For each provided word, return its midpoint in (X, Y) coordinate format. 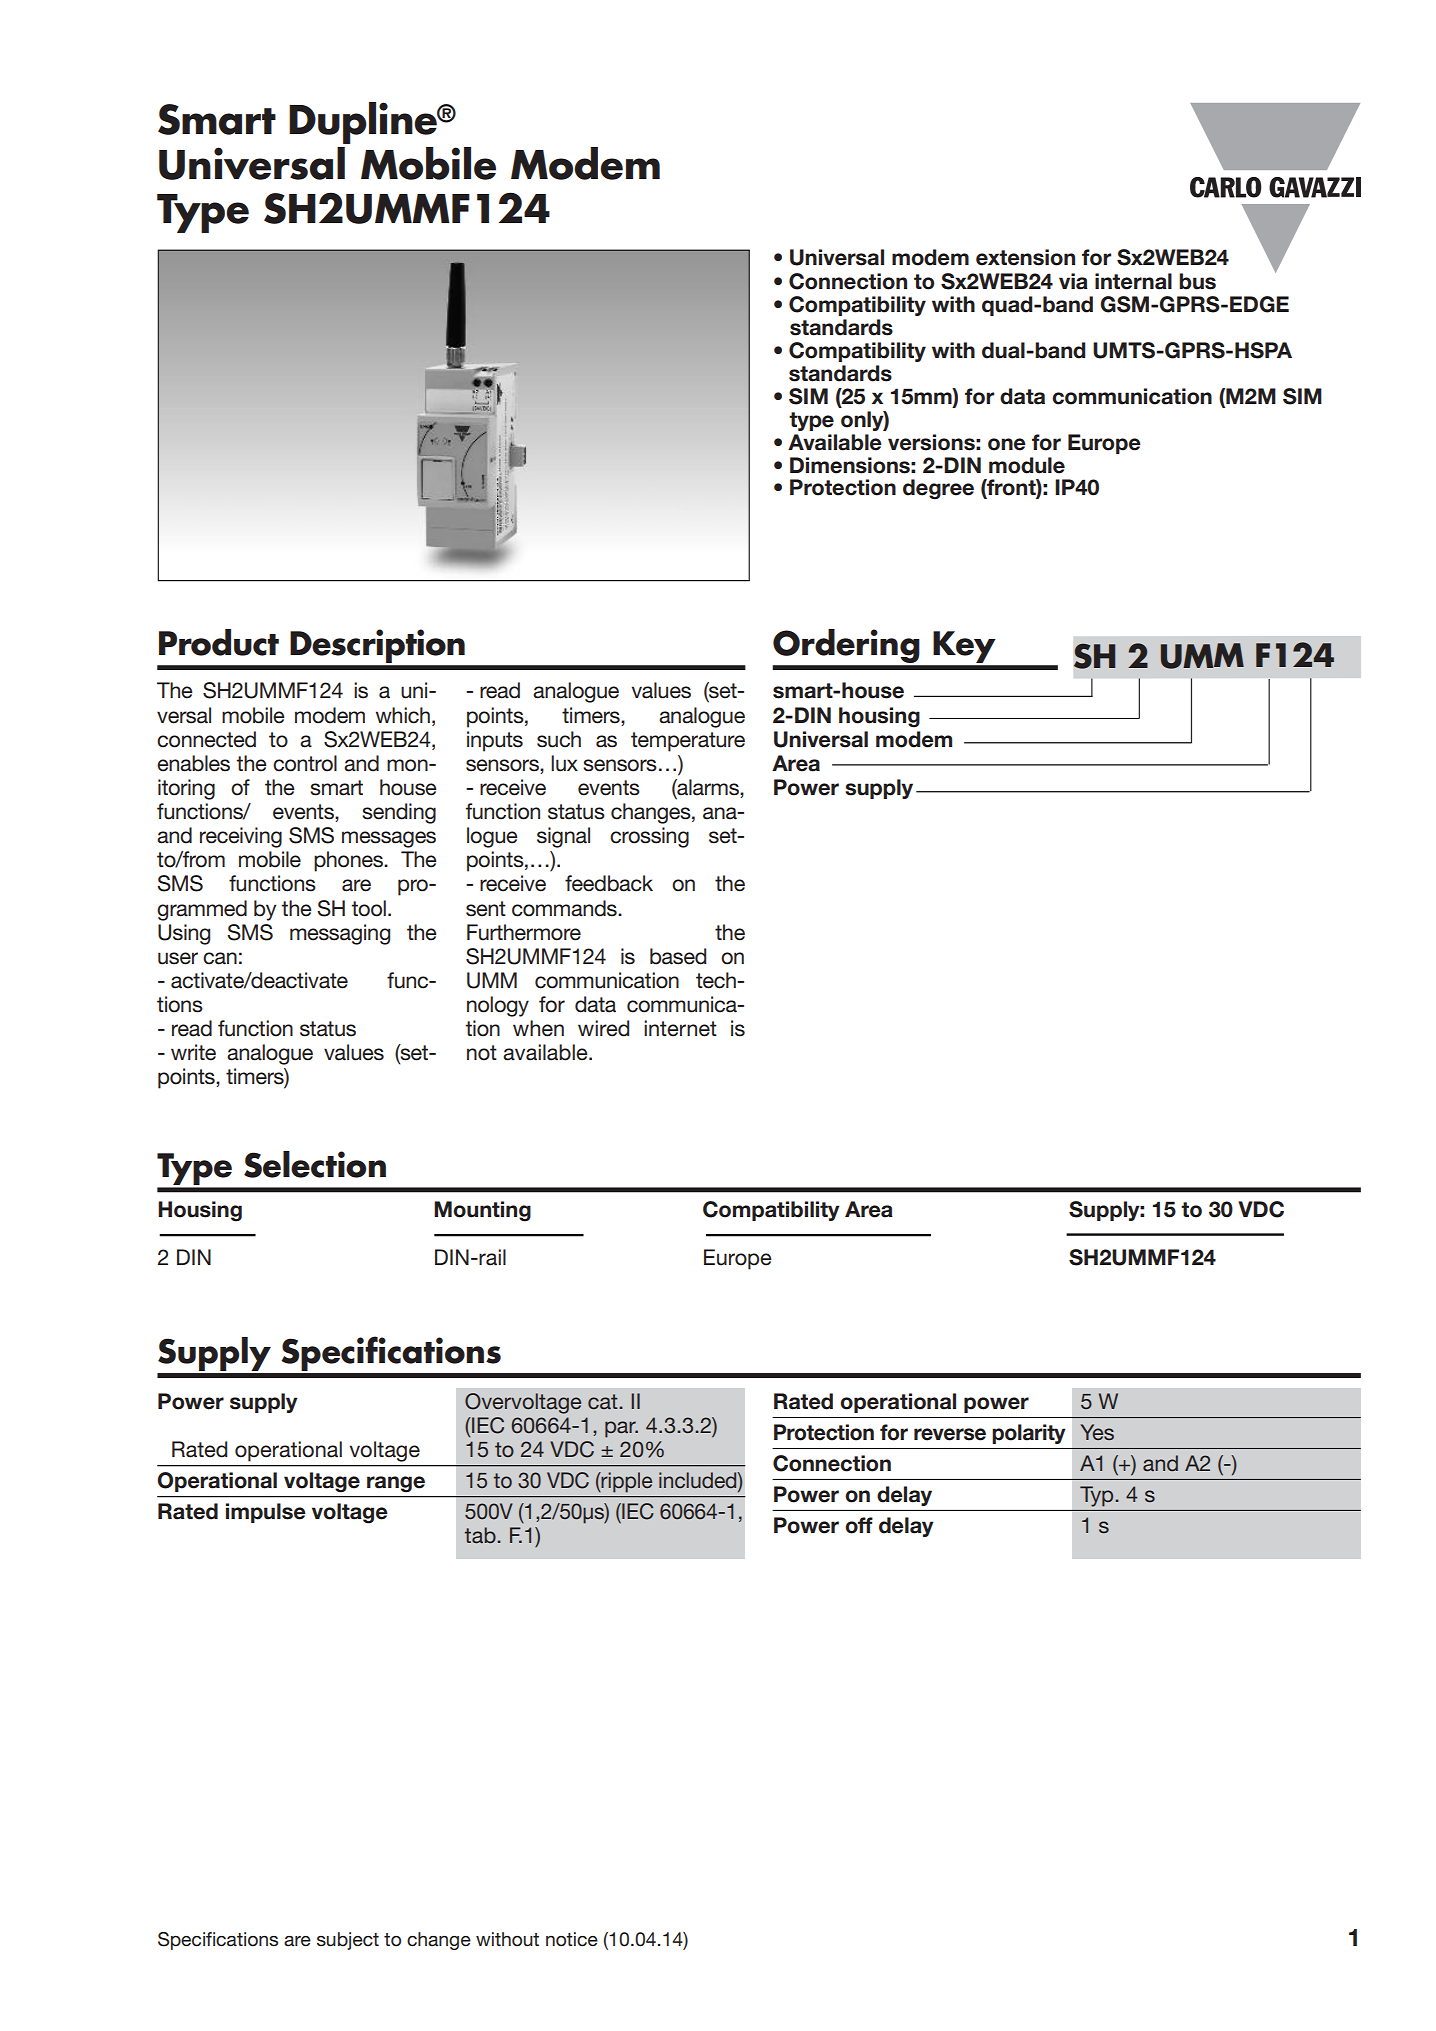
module (1027, 465)
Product (219, 642)
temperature (688, 742)
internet (680, 1028)
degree (938, 489)
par (621, 1429)
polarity (1029, 1434)
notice (572, 1939)
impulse (266, 1513)
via (1073, 281)
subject (348, 1941)
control (305, 763)
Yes (1097, 1432)
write (193, 1052)
